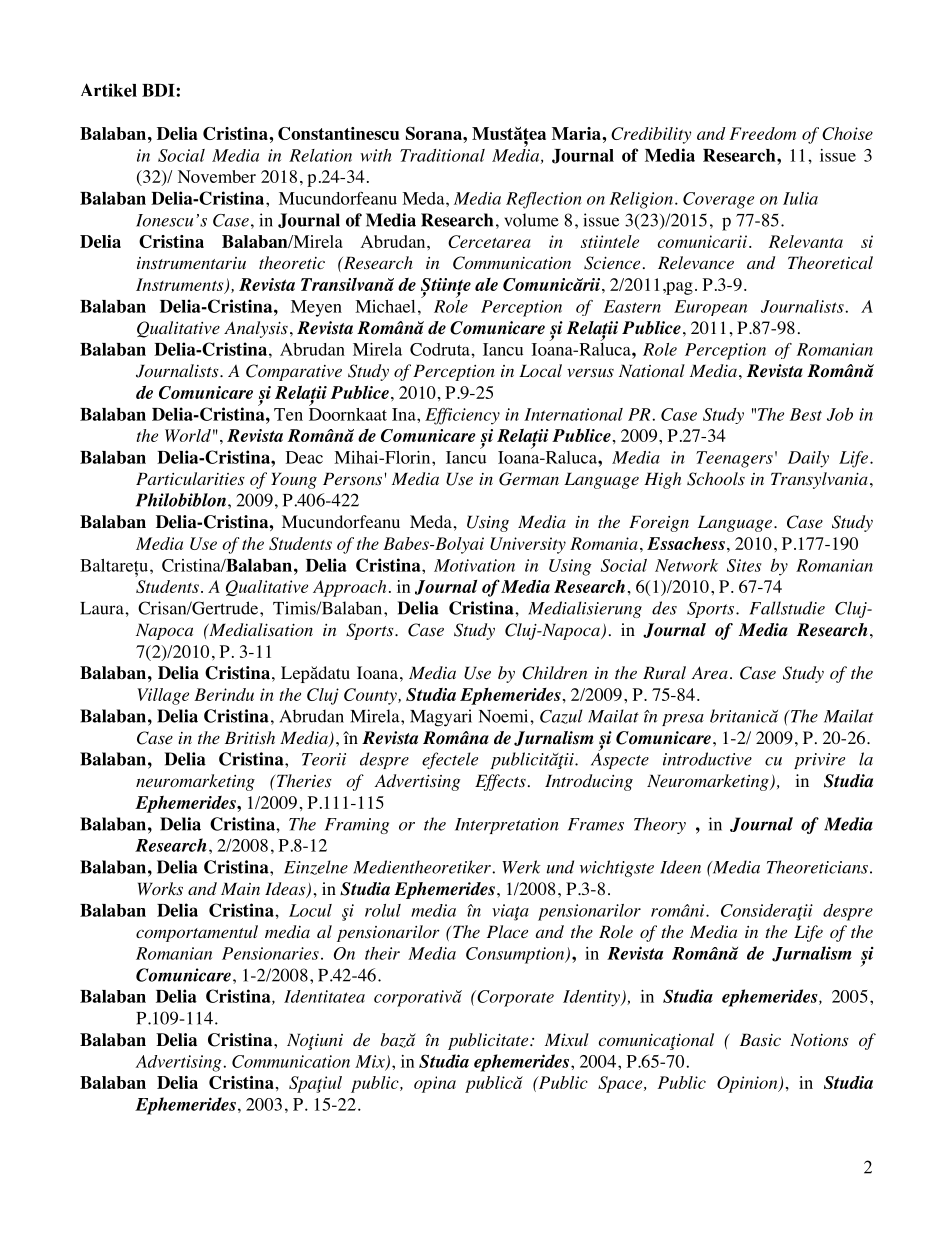  I want to click on Freedom, so click(763, 133).
